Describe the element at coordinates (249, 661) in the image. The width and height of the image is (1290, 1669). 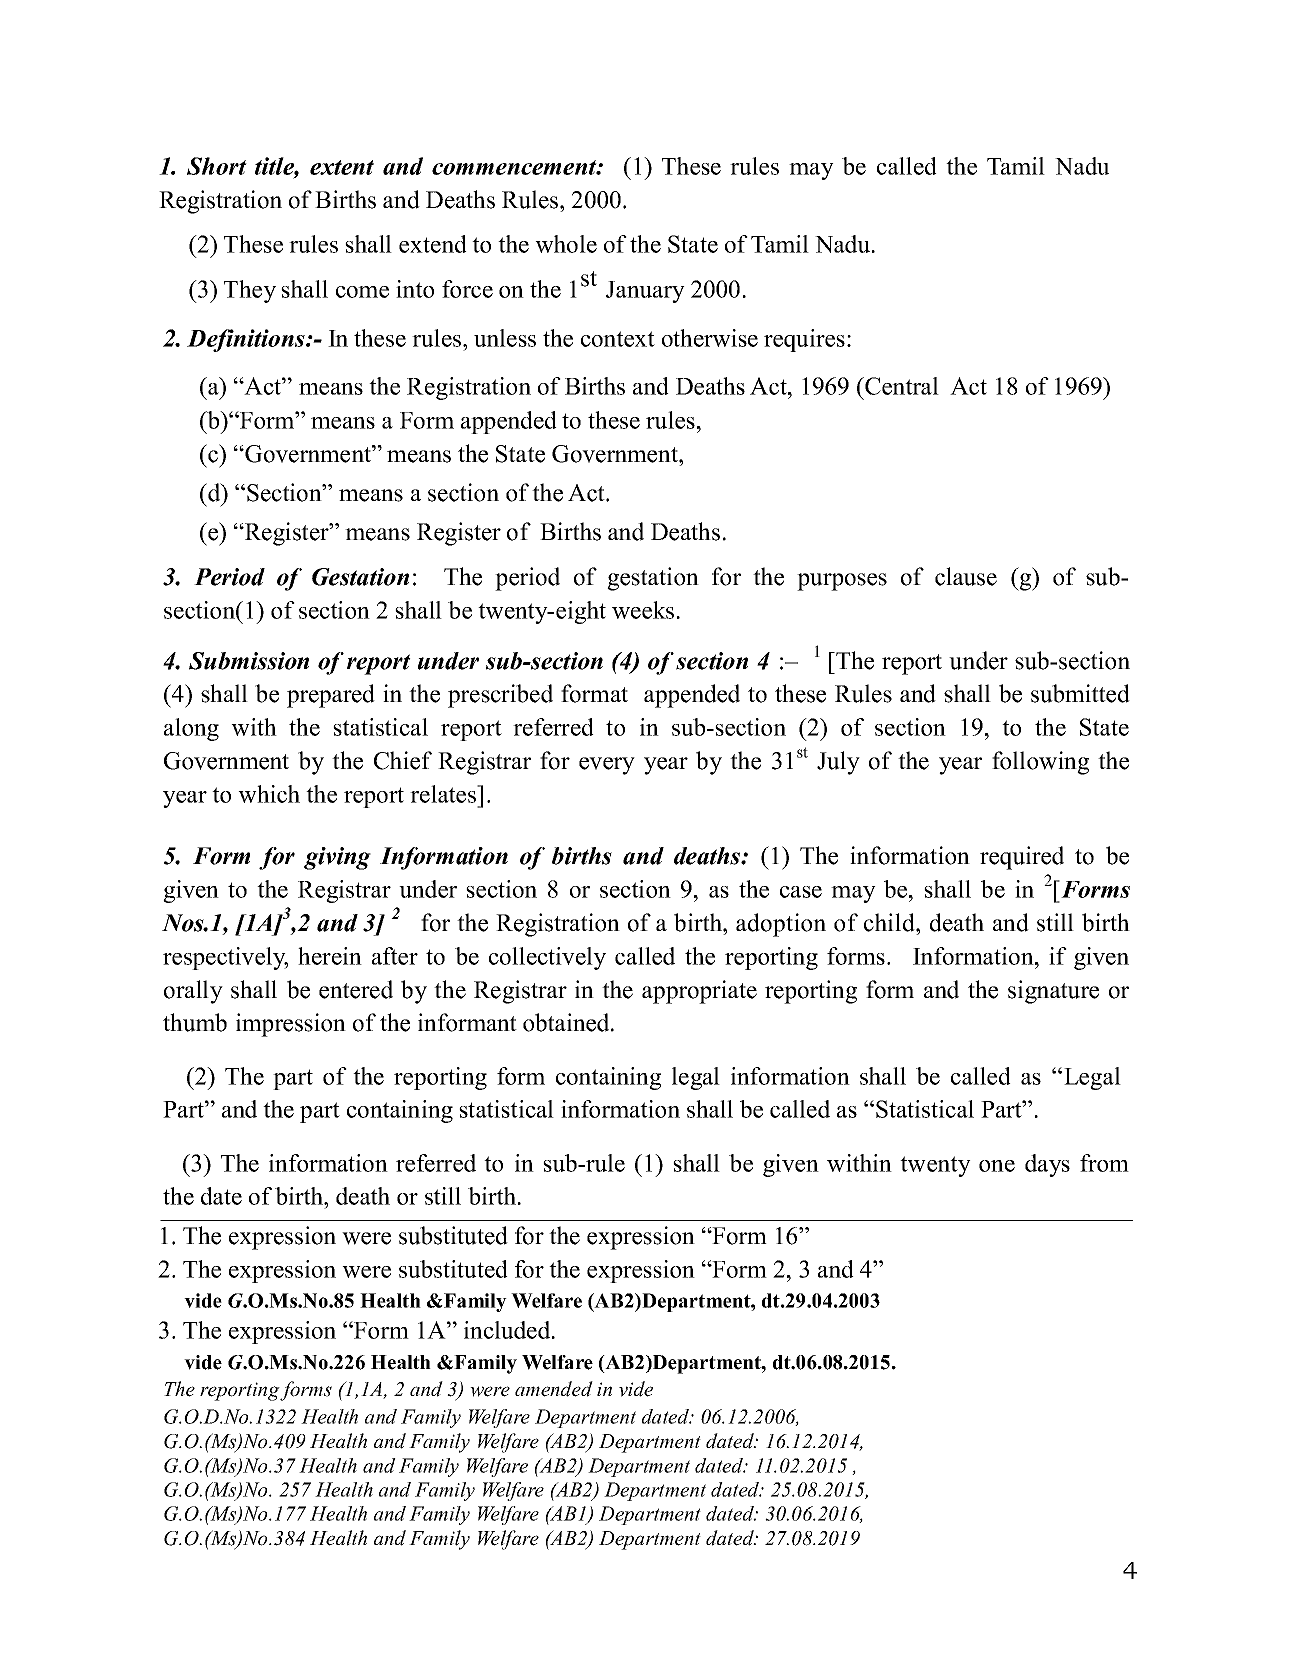
I see `Submission` at that location.
